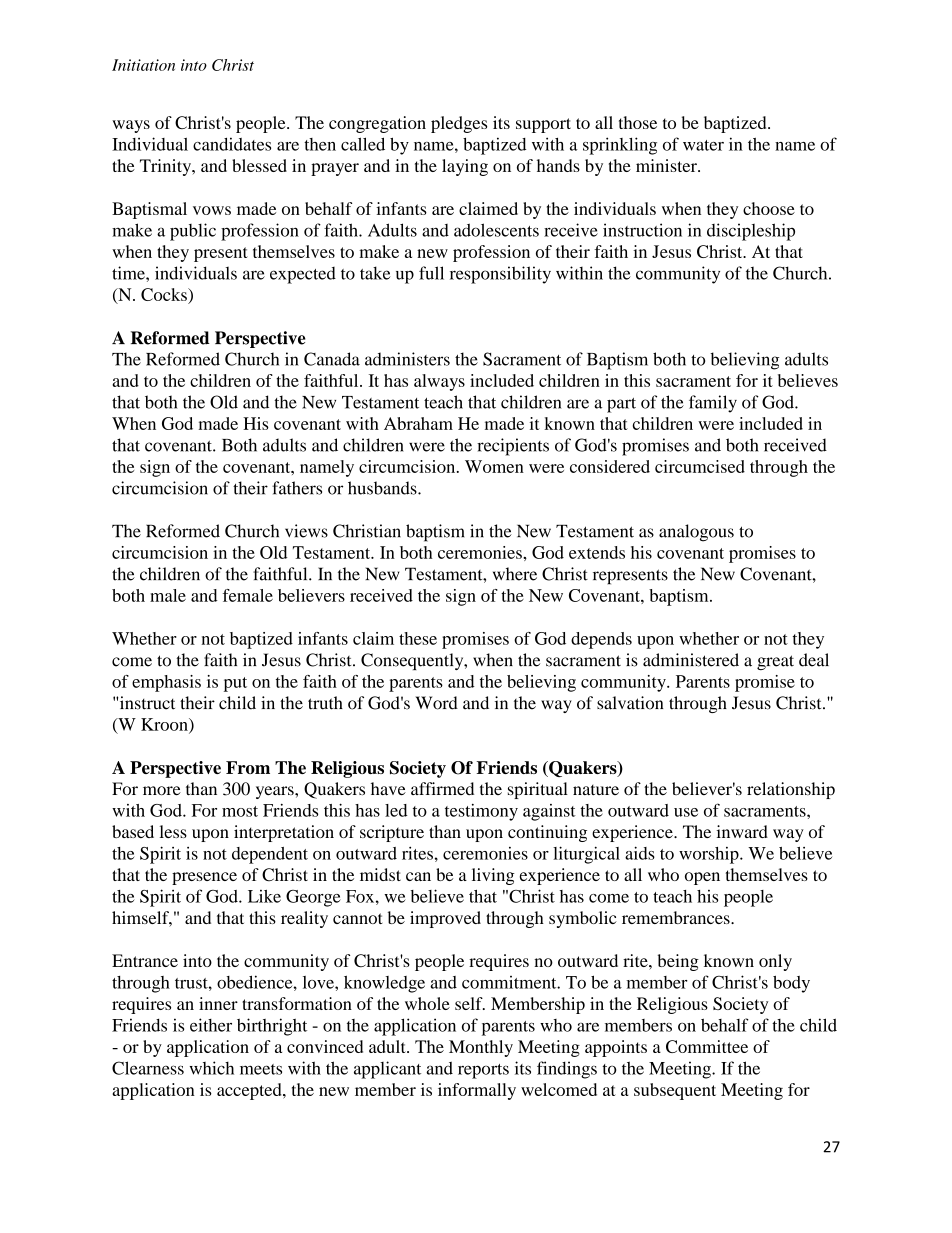 The image size is (952, 1233). Describe the element at coordinates (459, 124) in the screenshot. I see `pledges` at that location.
